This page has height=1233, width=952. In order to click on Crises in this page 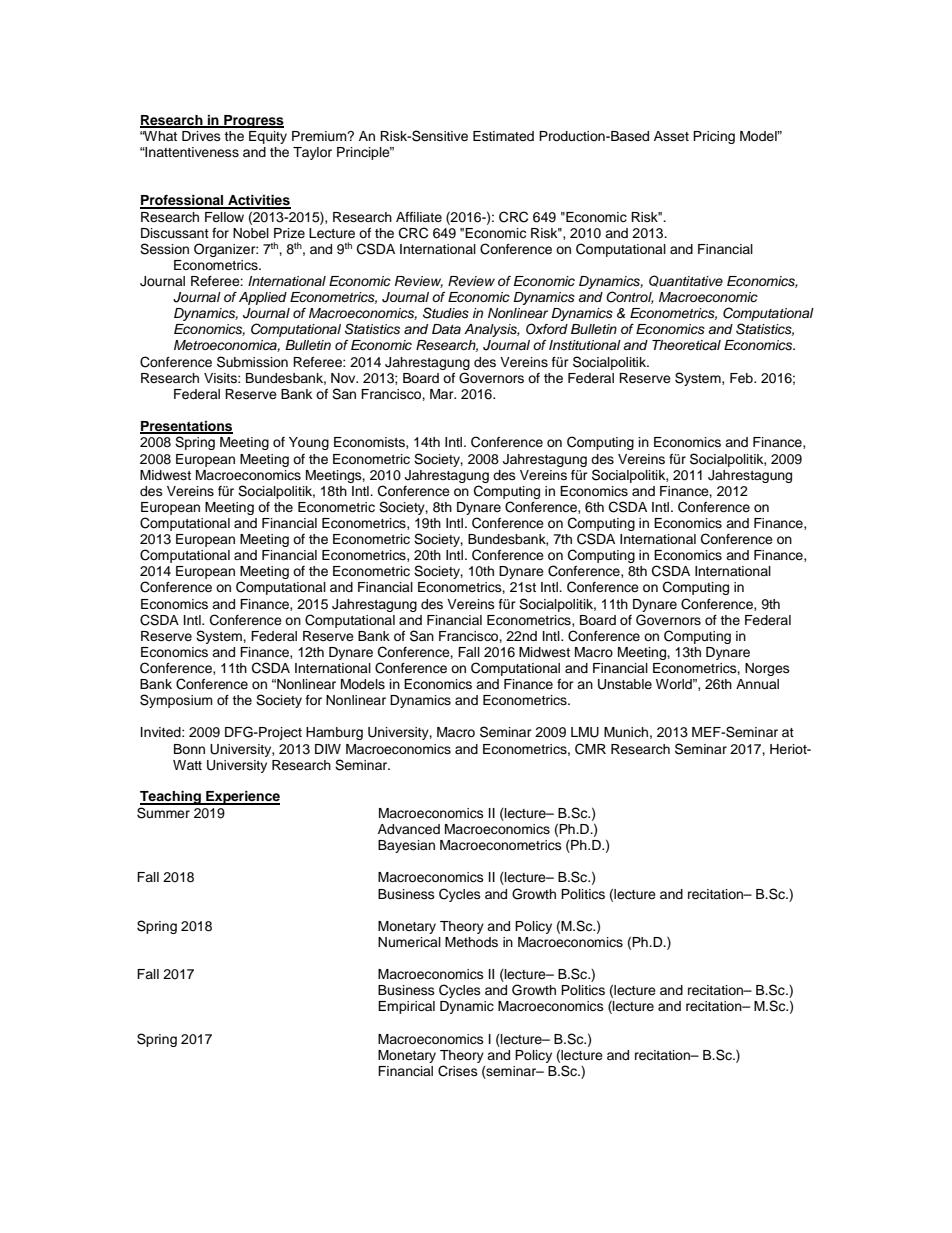, I will do `click(458, 1071)`.
